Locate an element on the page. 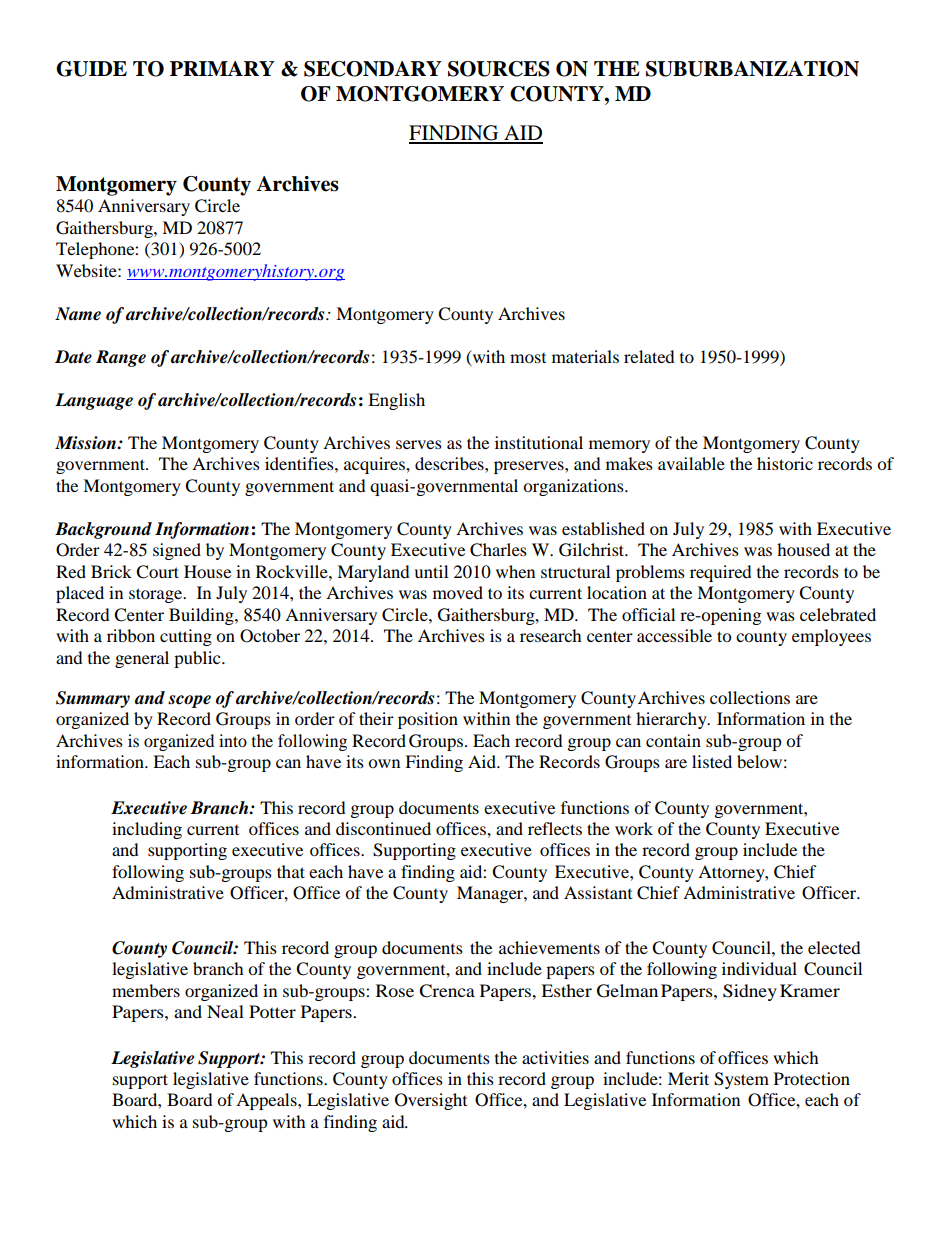 This image has width=952, height=1233. moved is located at coordinates (458, 592).
